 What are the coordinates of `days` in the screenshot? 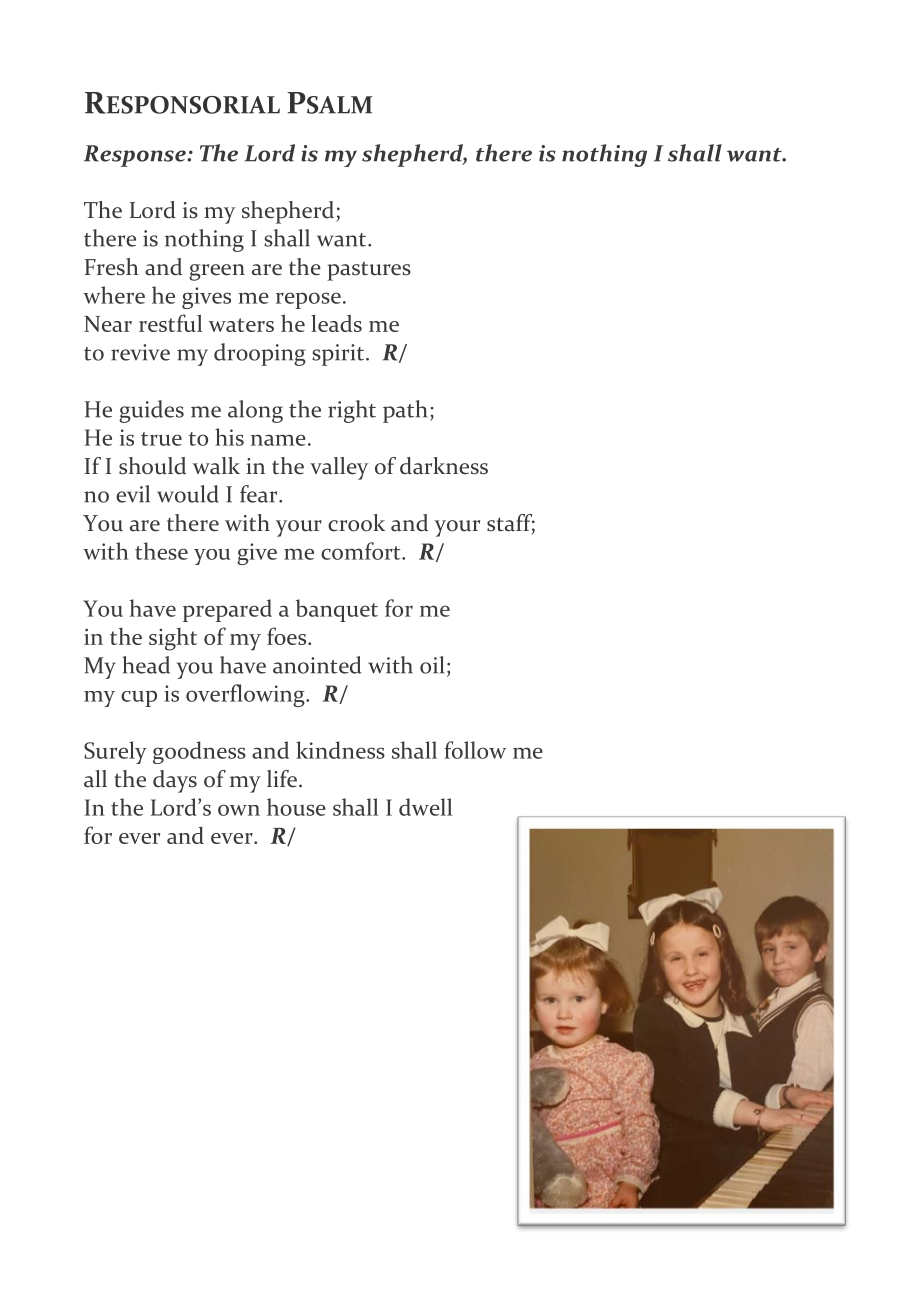 It's located at (175, 781).
